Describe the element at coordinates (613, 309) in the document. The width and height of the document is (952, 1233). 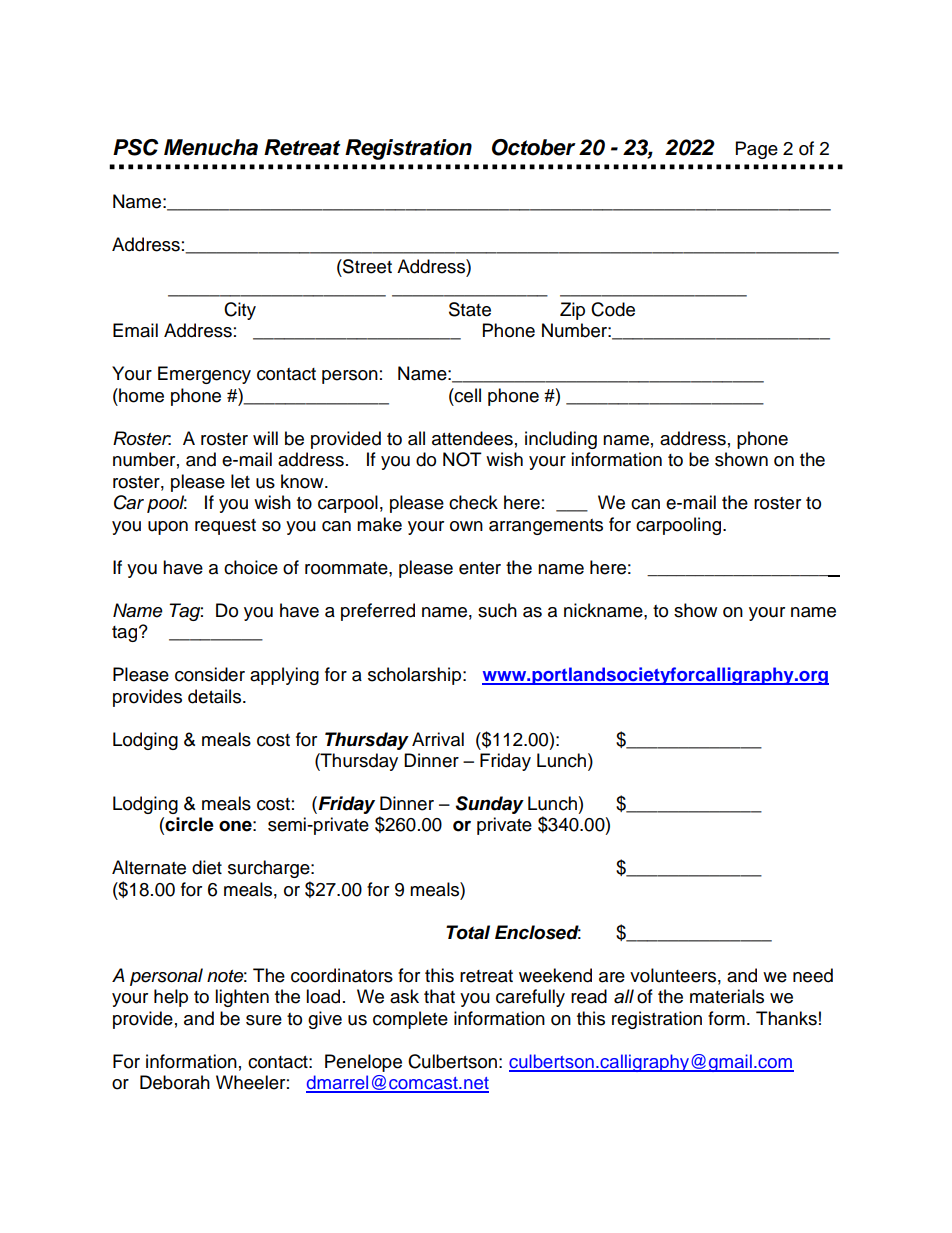
I see `Code` at that location.
